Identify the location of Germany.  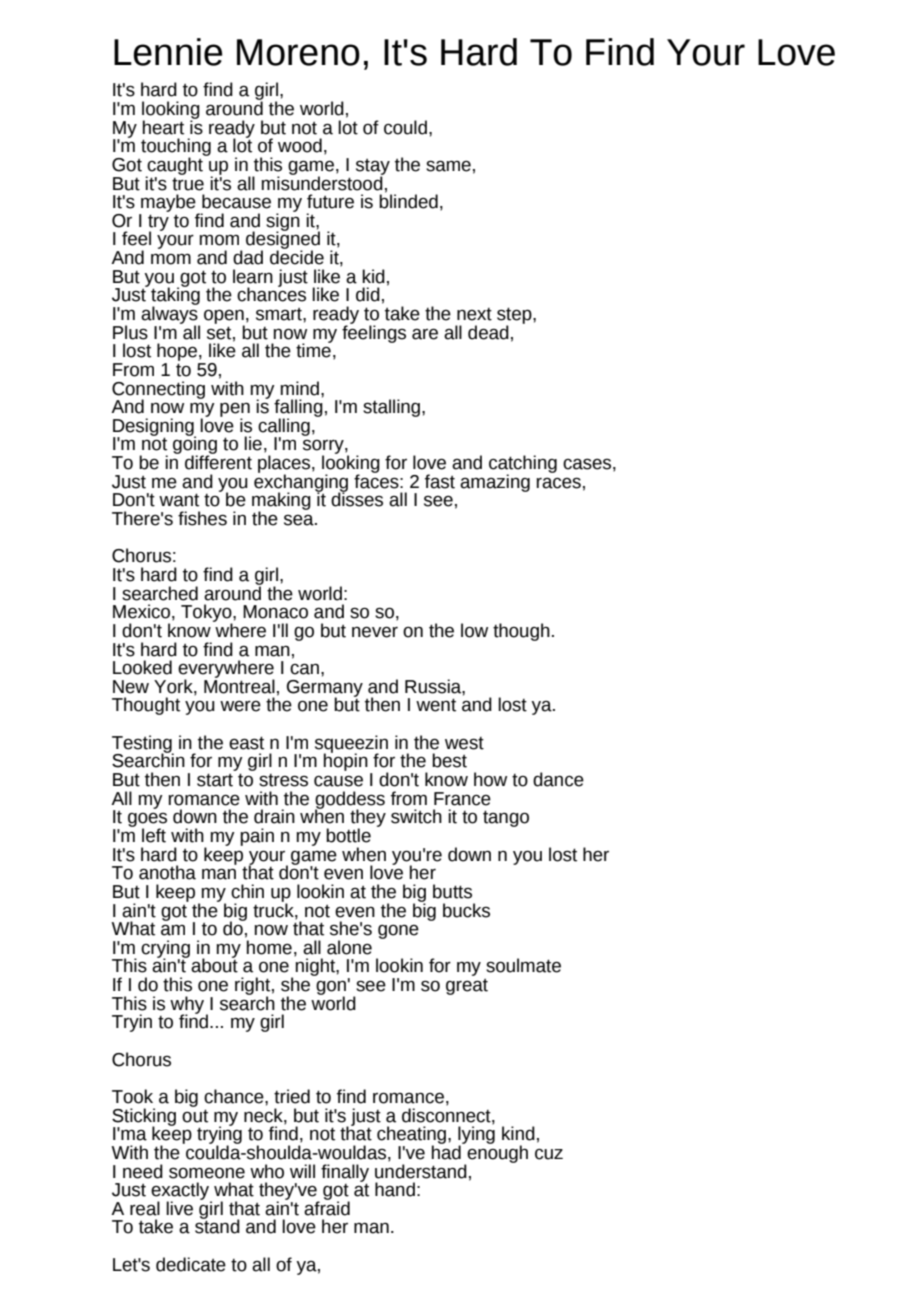
(325, 689).
